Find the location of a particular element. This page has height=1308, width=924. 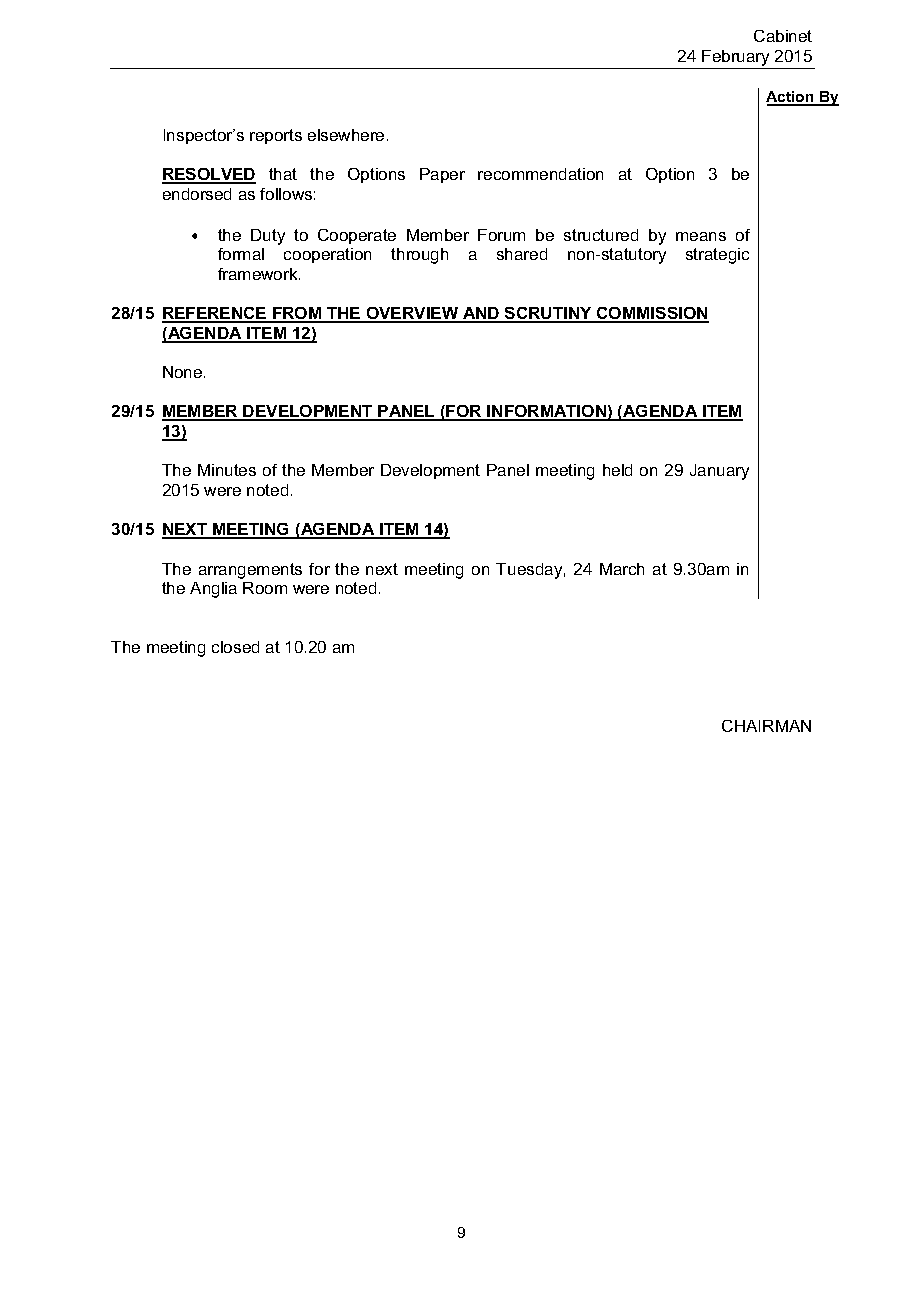

CHAIRMAN is located at coordinates (766, 726).
